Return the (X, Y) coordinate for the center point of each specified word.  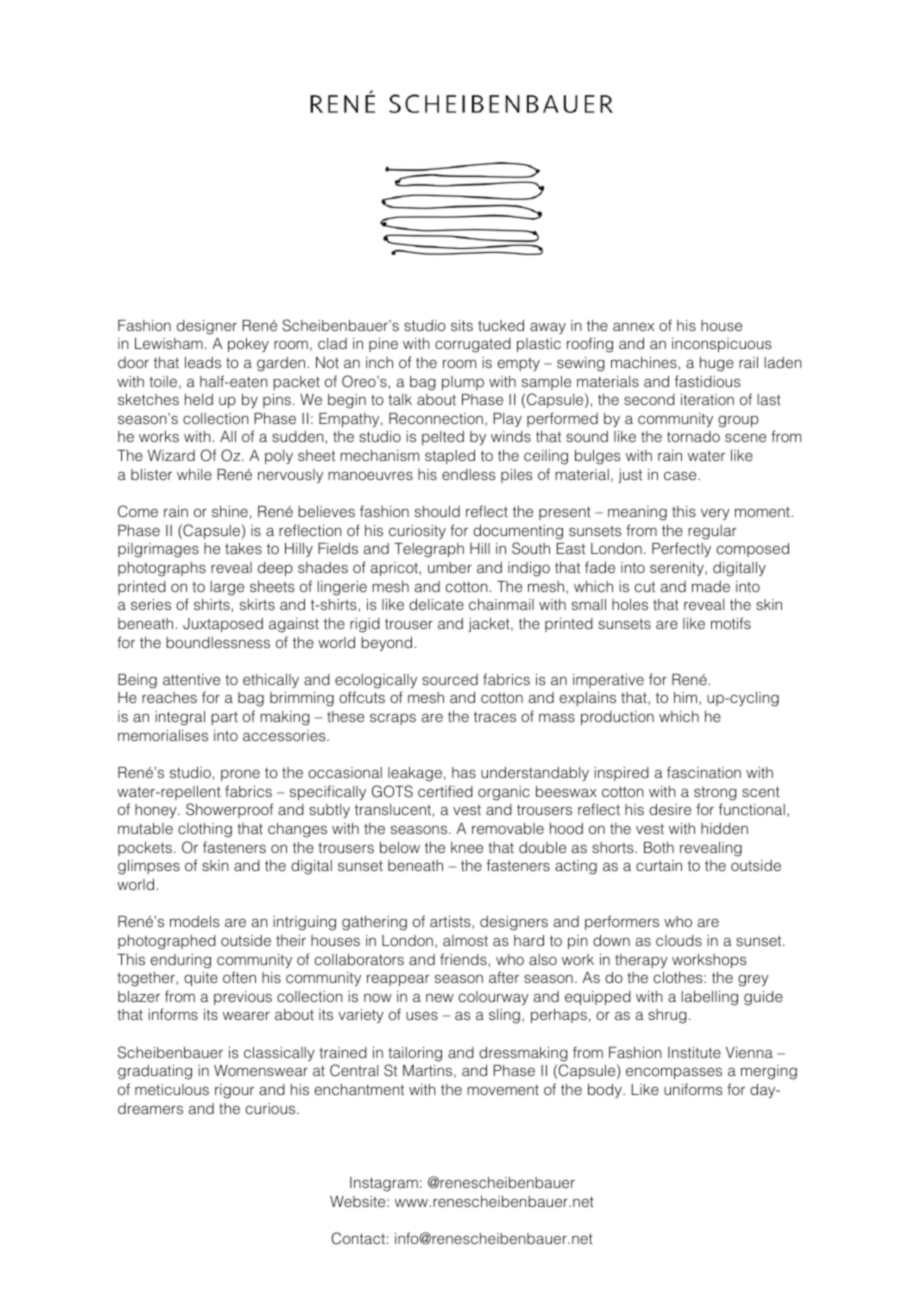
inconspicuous (722, 345)
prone (240, 775)
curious (272, 1108)
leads (203, 362)
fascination (704, 772)
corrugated (473, 345)
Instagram (384, 1184)
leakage (415, 774)
